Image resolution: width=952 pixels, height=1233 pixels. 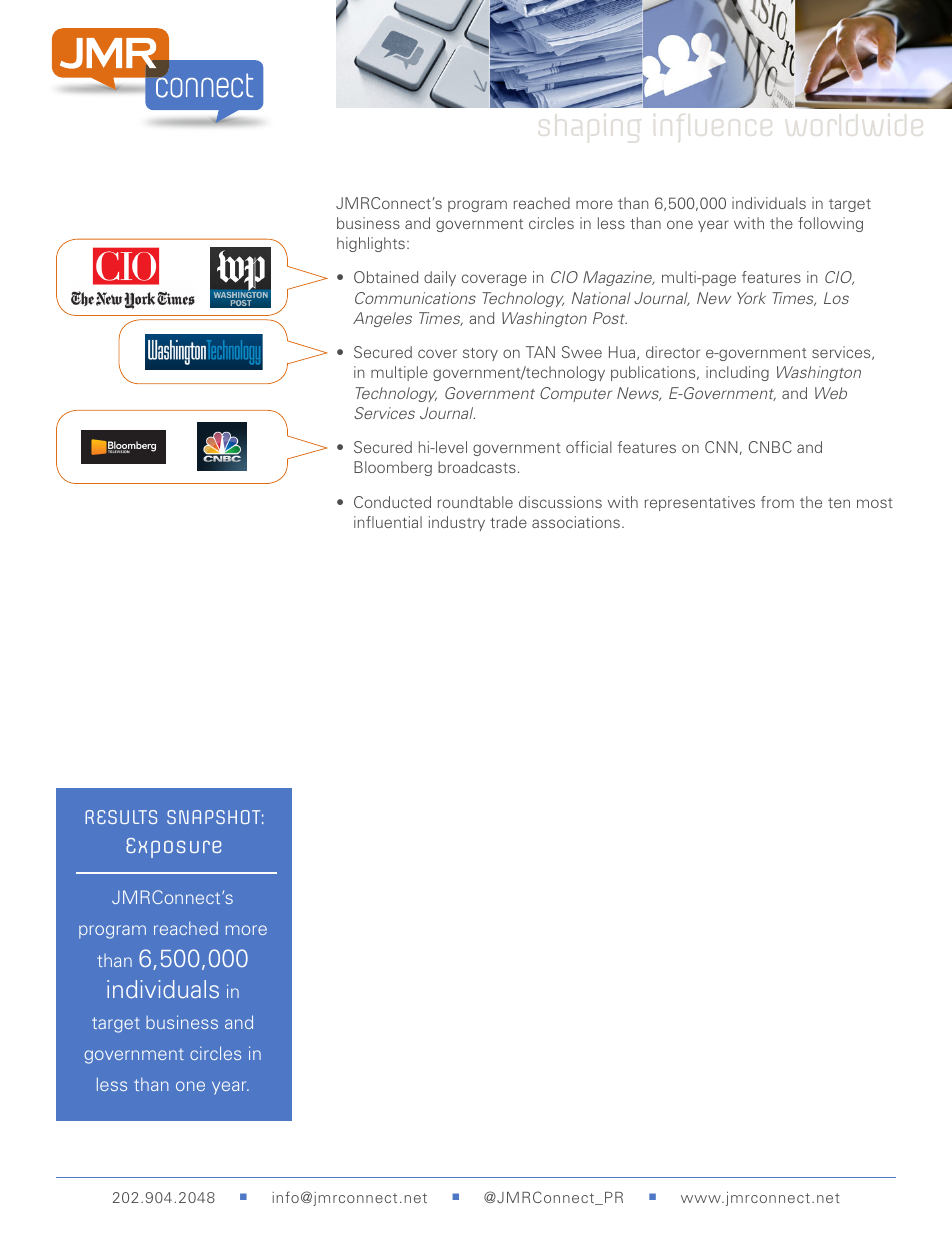 What do you see at coordinates (371, 244) in the page?
I see `highlights` at bounding box center [371, 244].
